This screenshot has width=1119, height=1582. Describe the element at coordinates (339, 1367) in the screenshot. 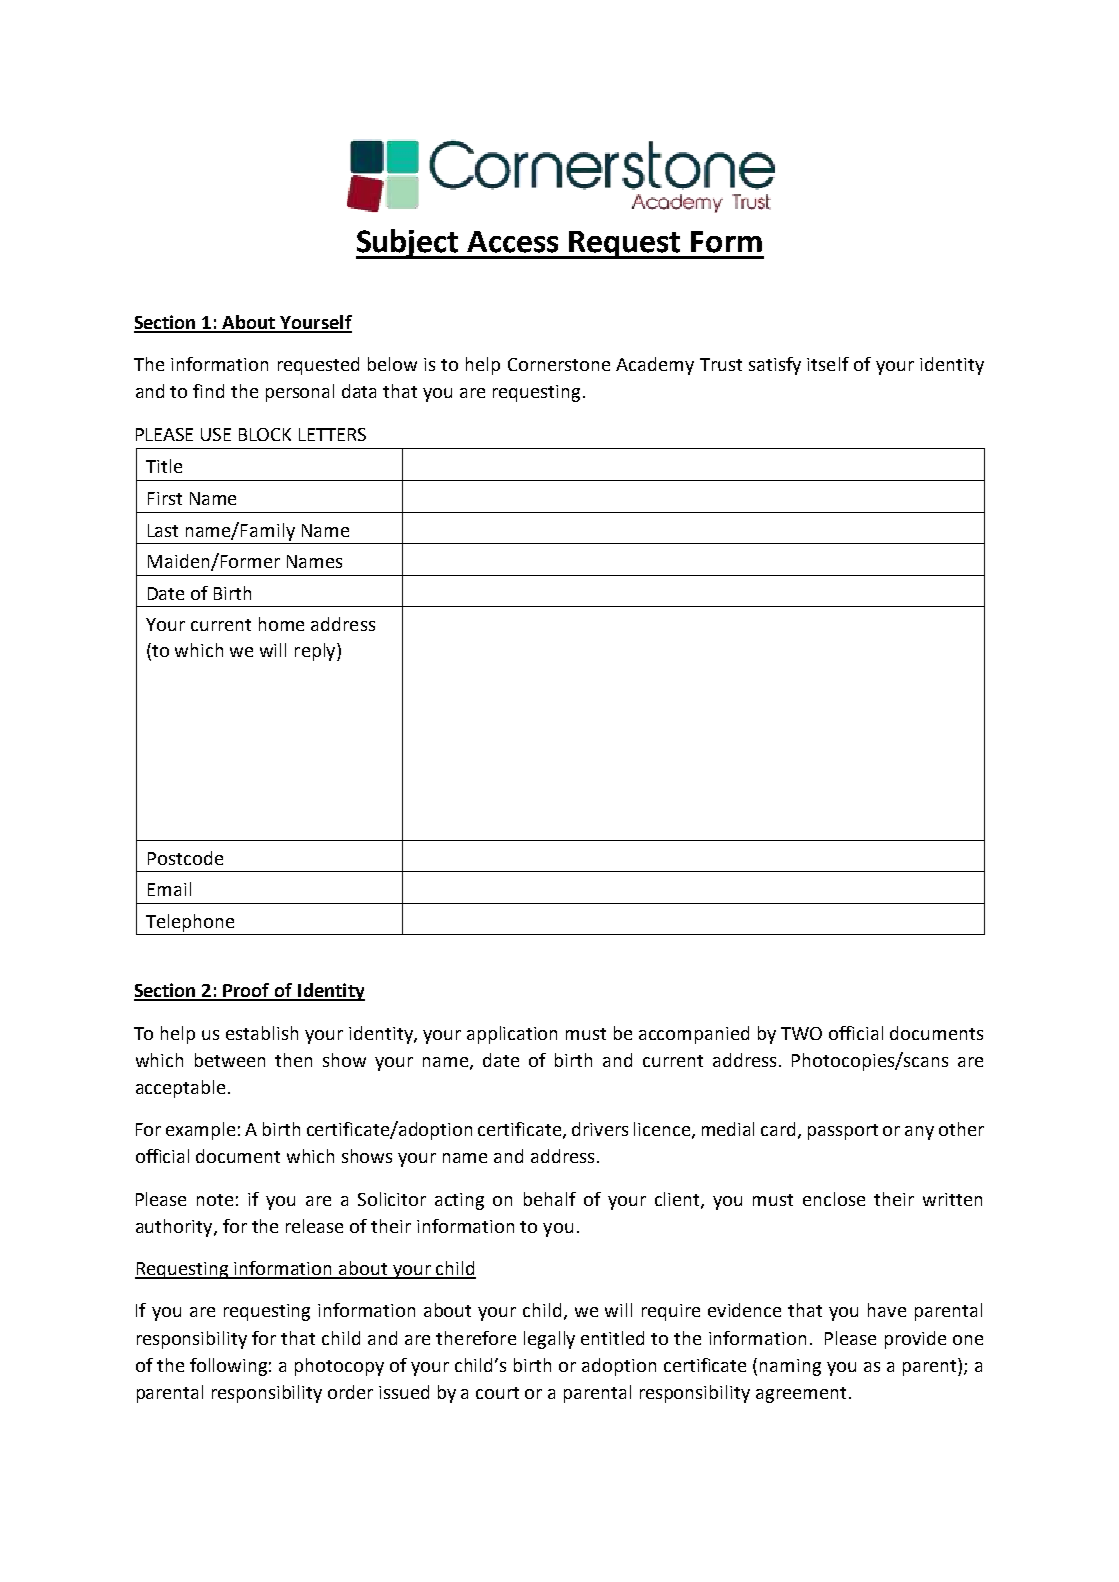

I see `photocopy` at that location.
